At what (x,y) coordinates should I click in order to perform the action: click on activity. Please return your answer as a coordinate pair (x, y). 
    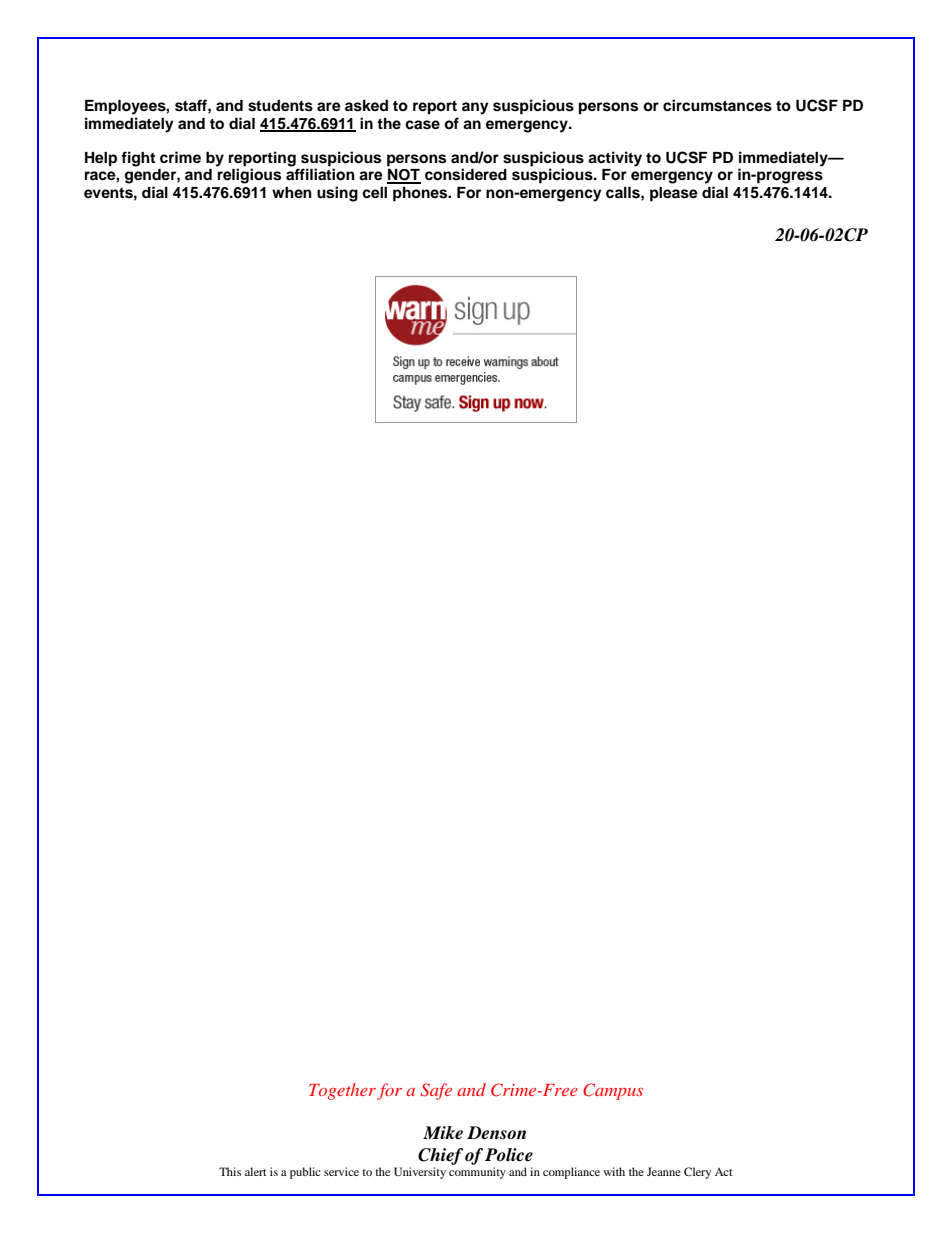
    Looking at the image, I should click on (615, 159).
